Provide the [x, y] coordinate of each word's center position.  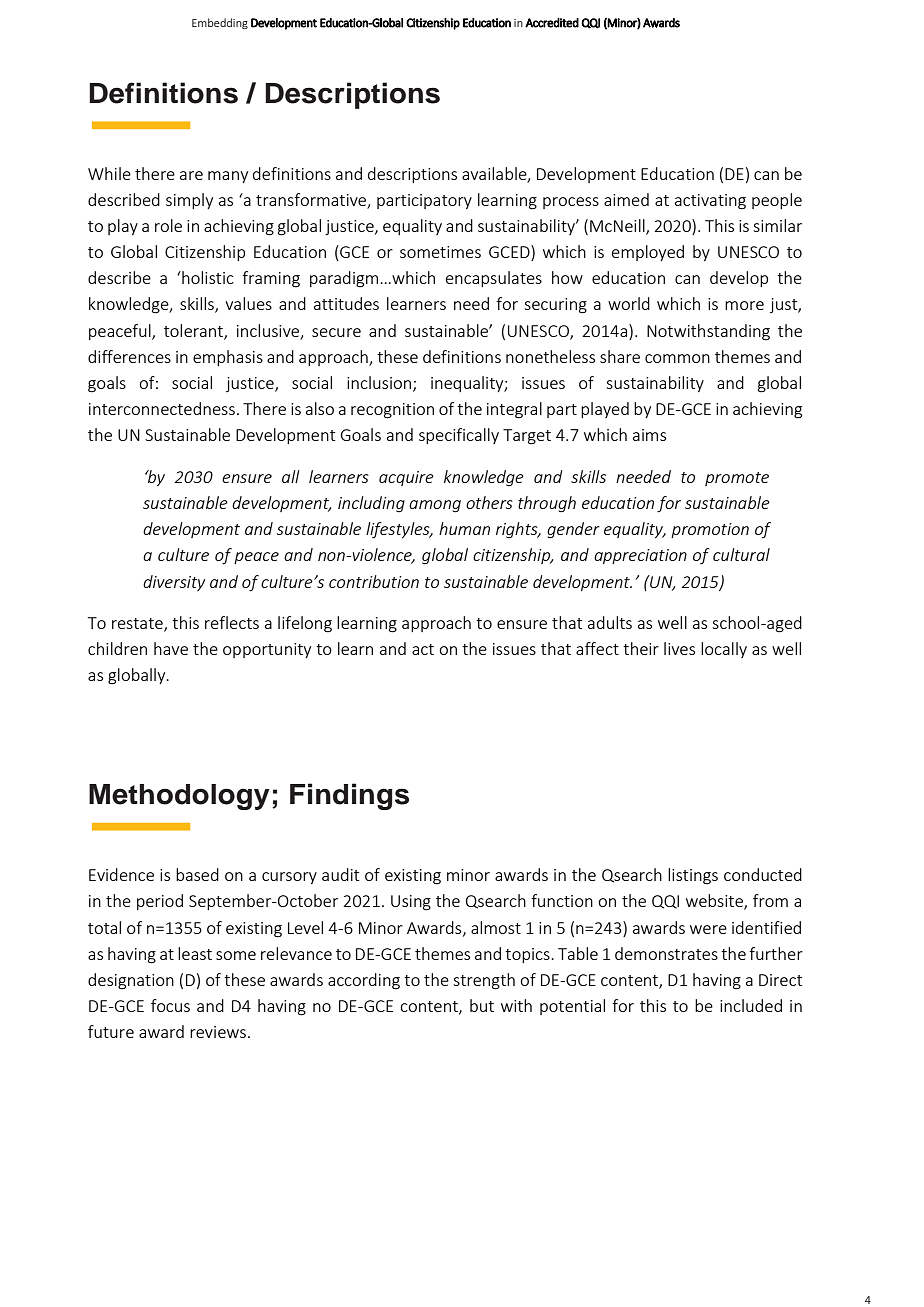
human [464, 528]
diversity [174, 583]
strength [484, 981]
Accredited [552, 23]
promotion [710, 530]
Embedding [220, 23]
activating [710, 202]
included [751, 1005]
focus [170, 1005]
